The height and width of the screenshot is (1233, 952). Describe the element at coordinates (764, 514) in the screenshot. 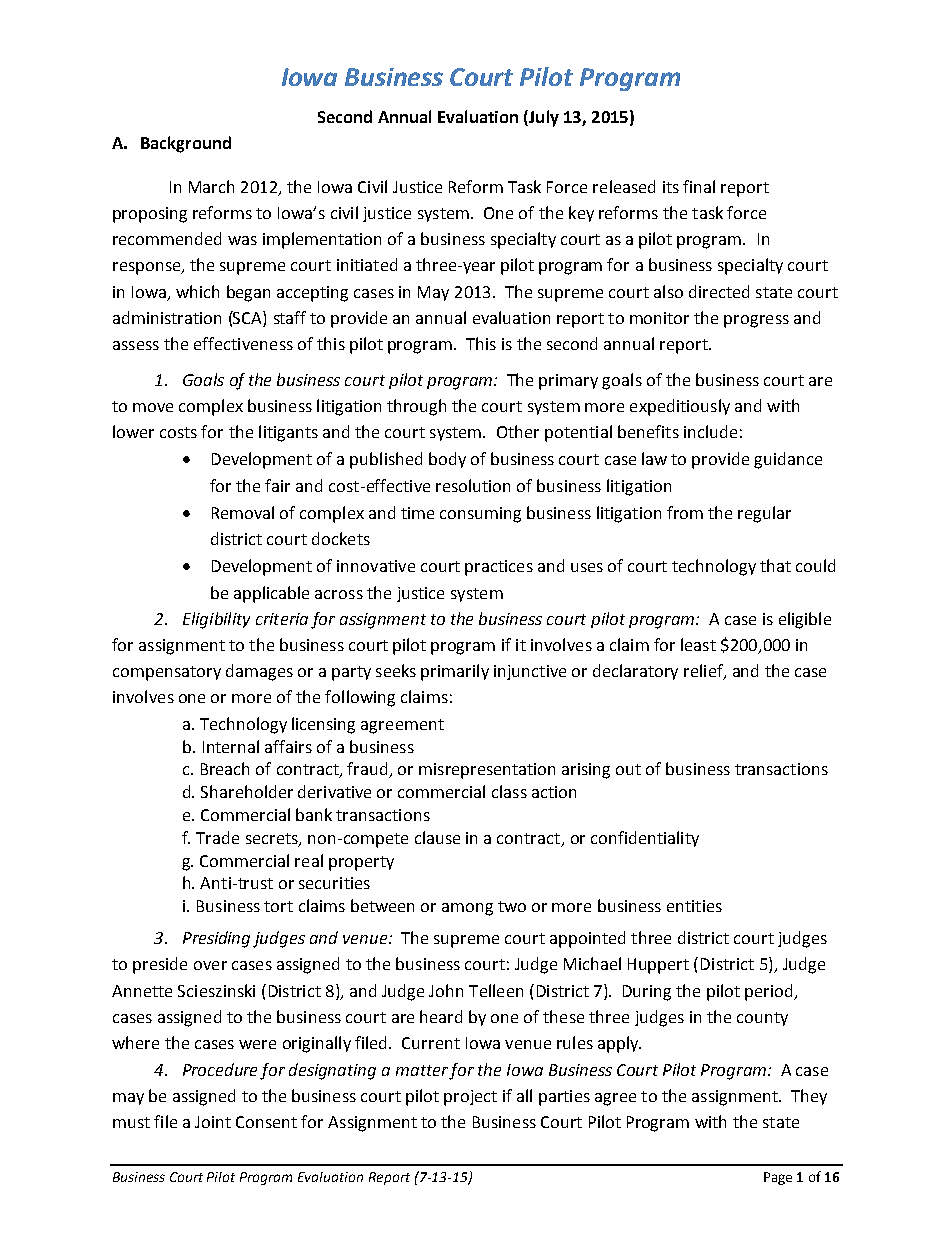

I see `regular` at that location.
